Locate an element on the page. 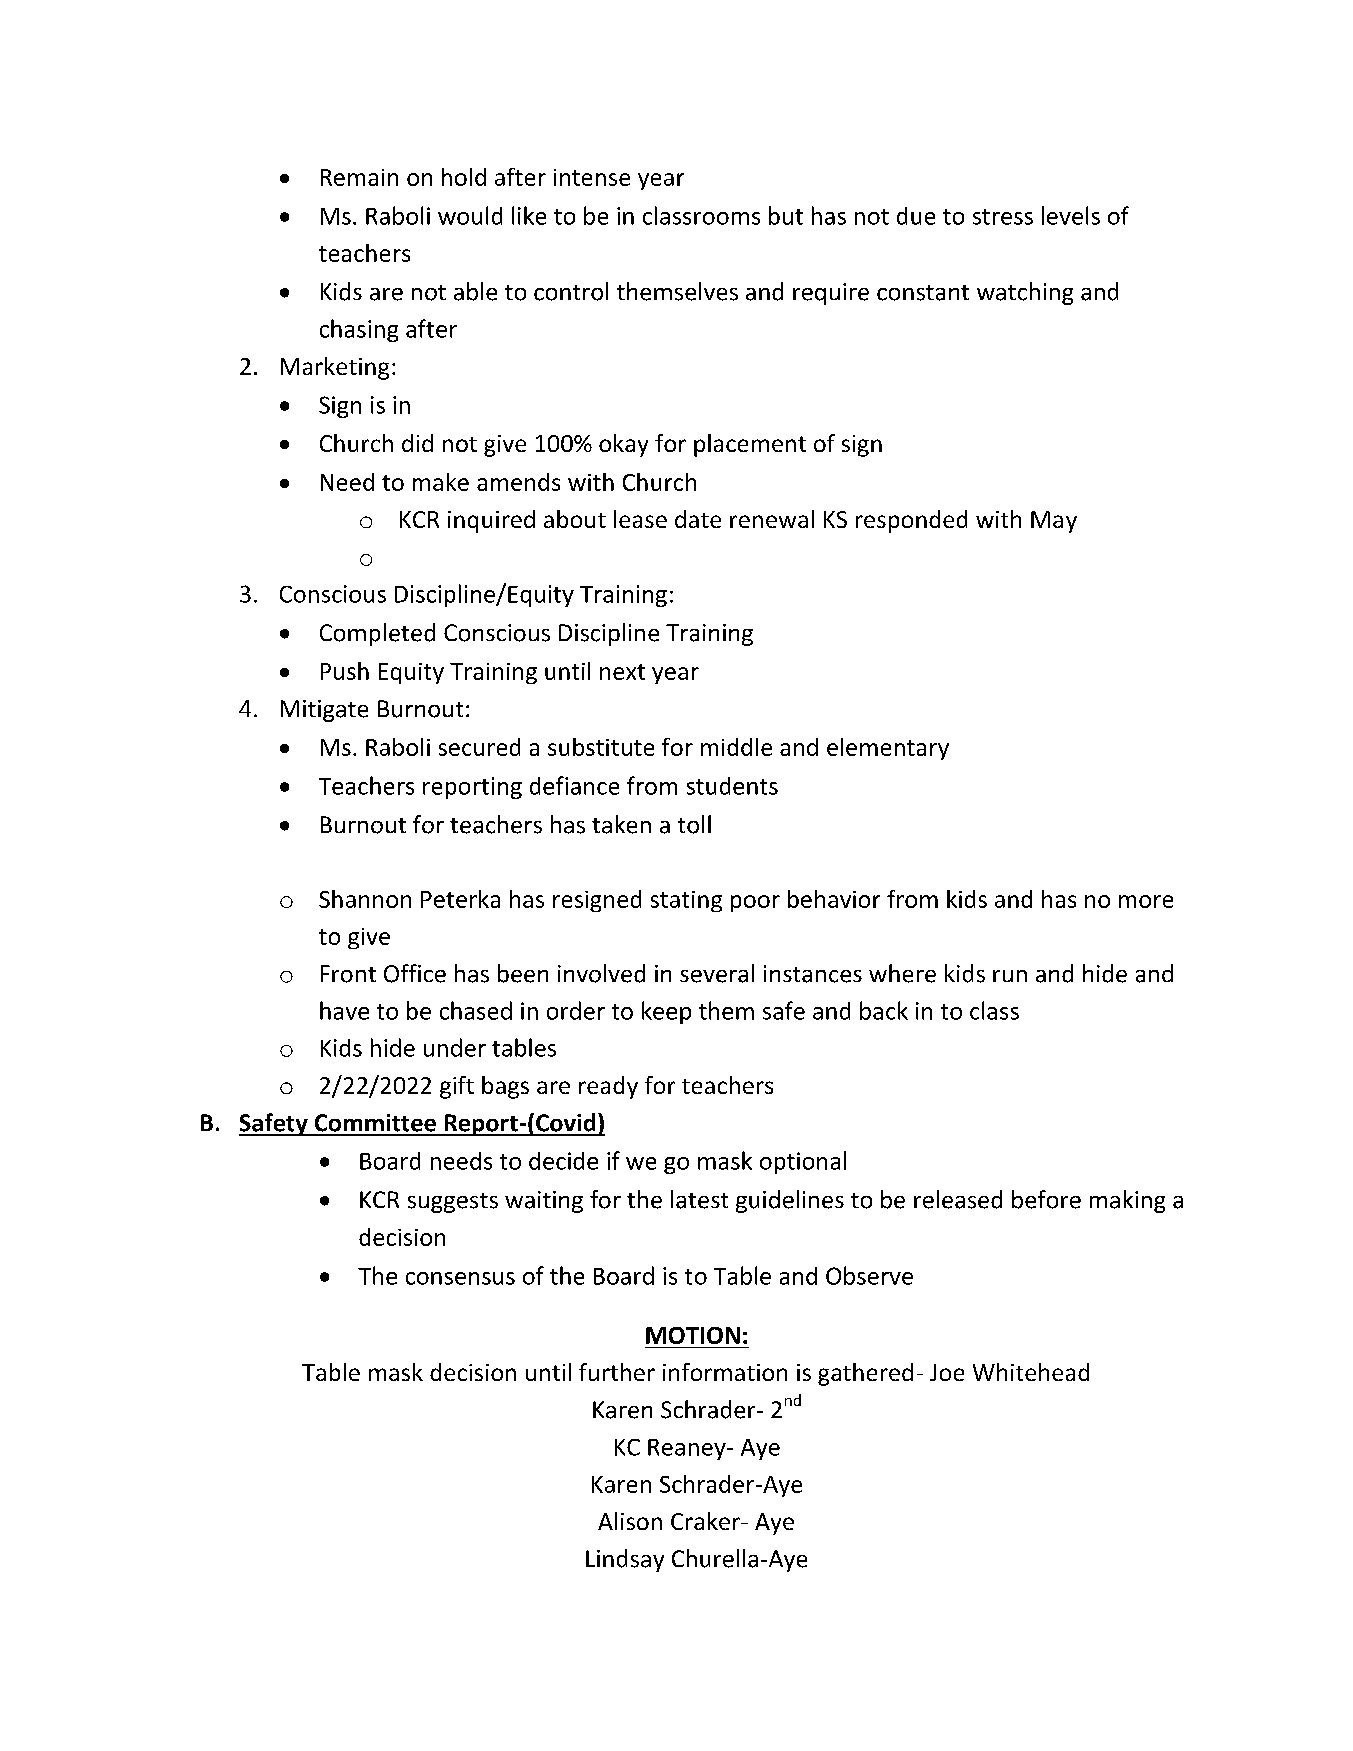  but is located at coordinates (786, 215).
